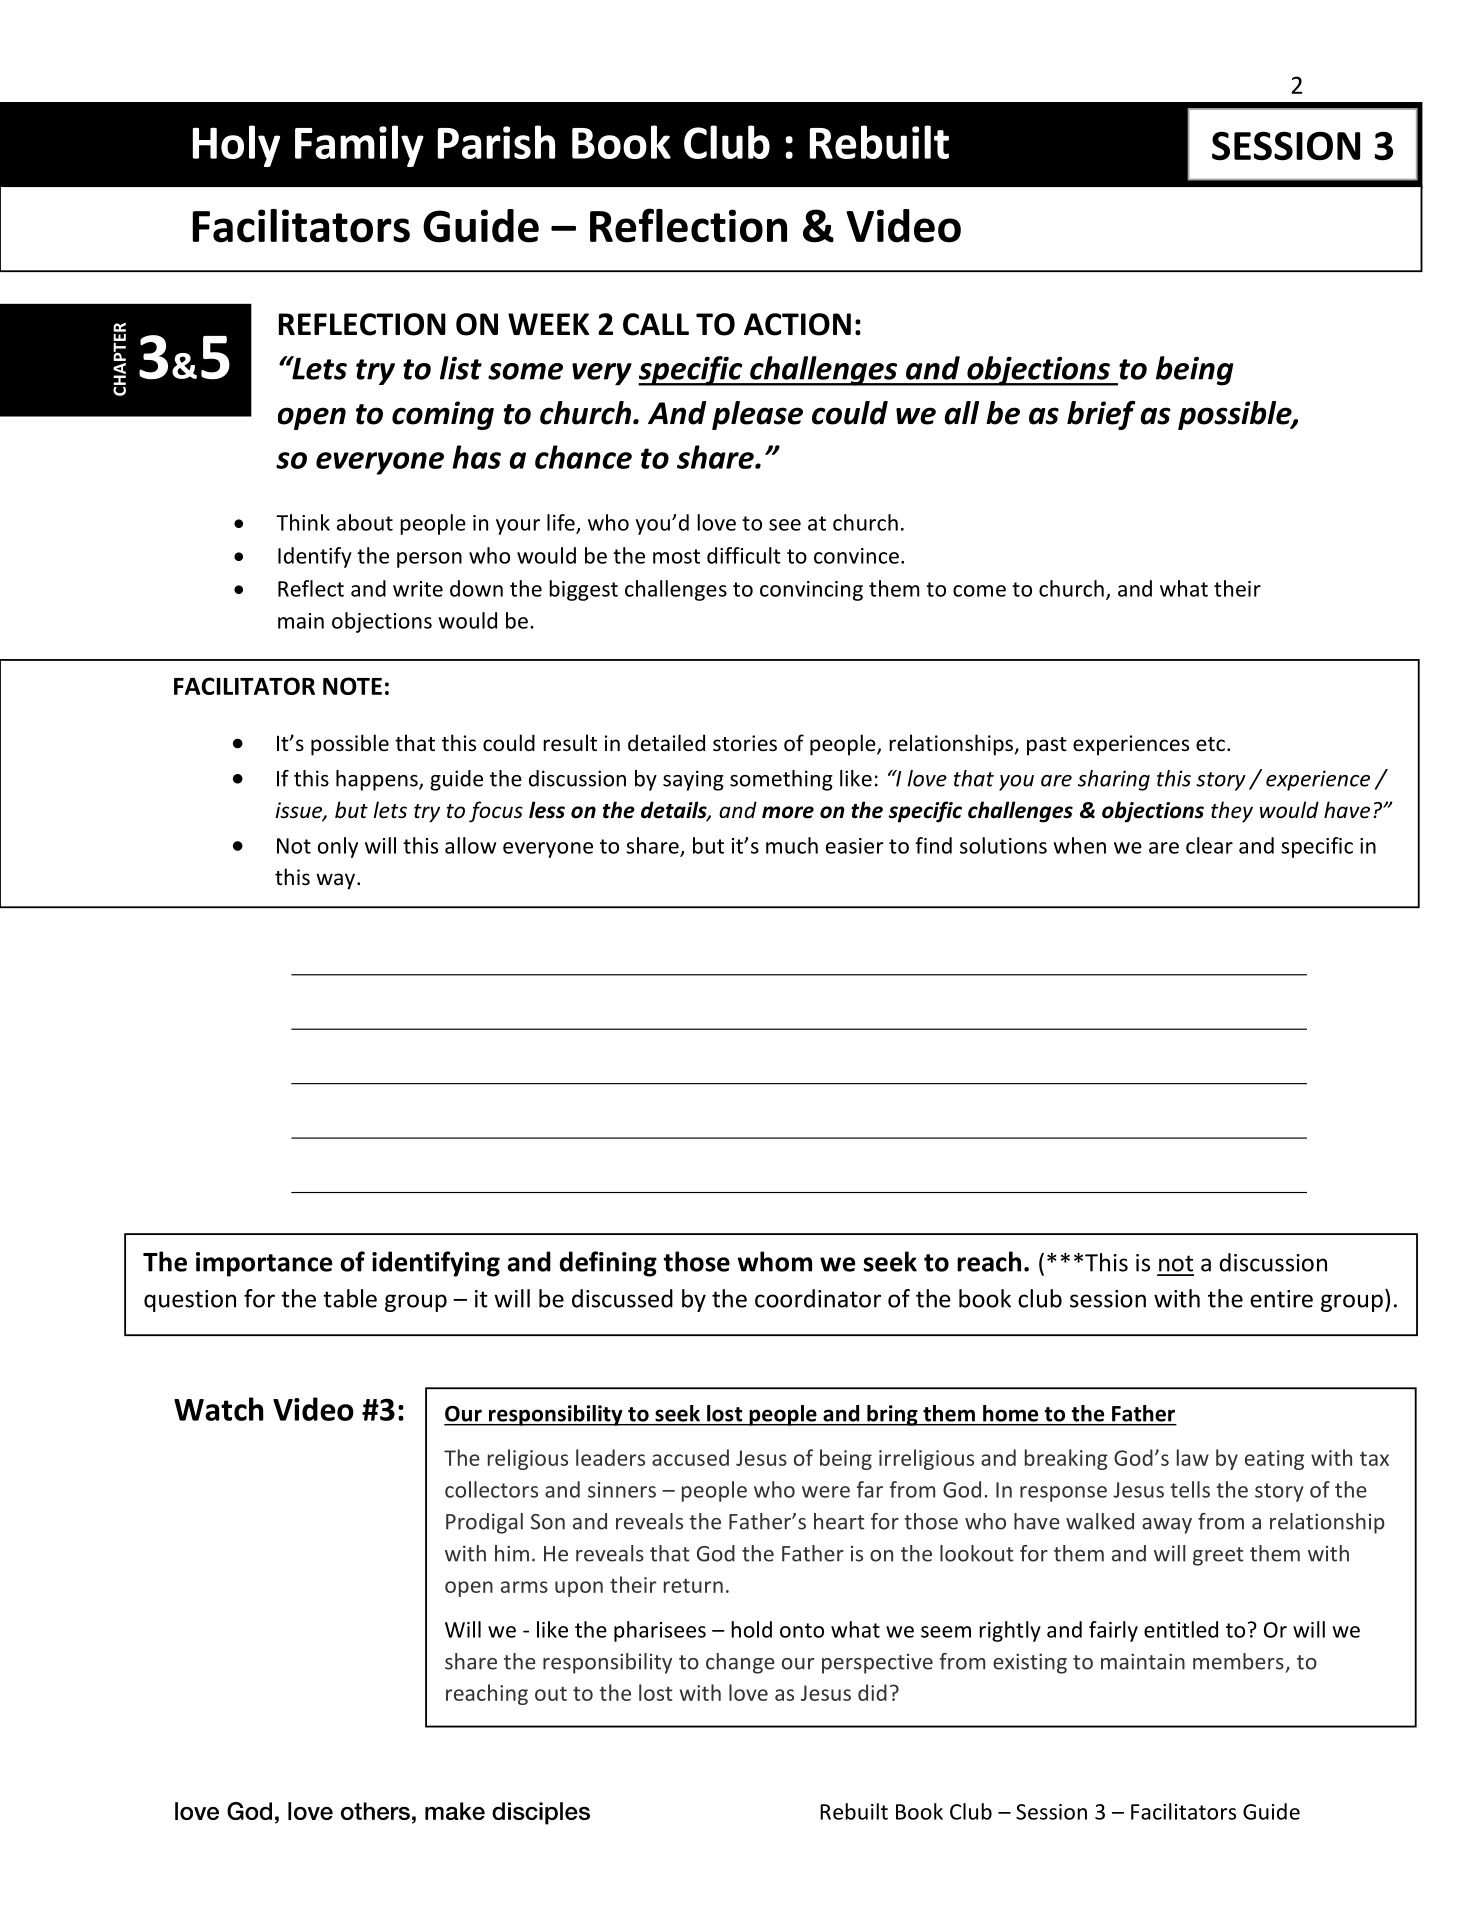 This document has width=1477, height=1911. Describe the element at coordinates (524, 1587) in the document. I see `arms` at that location.
